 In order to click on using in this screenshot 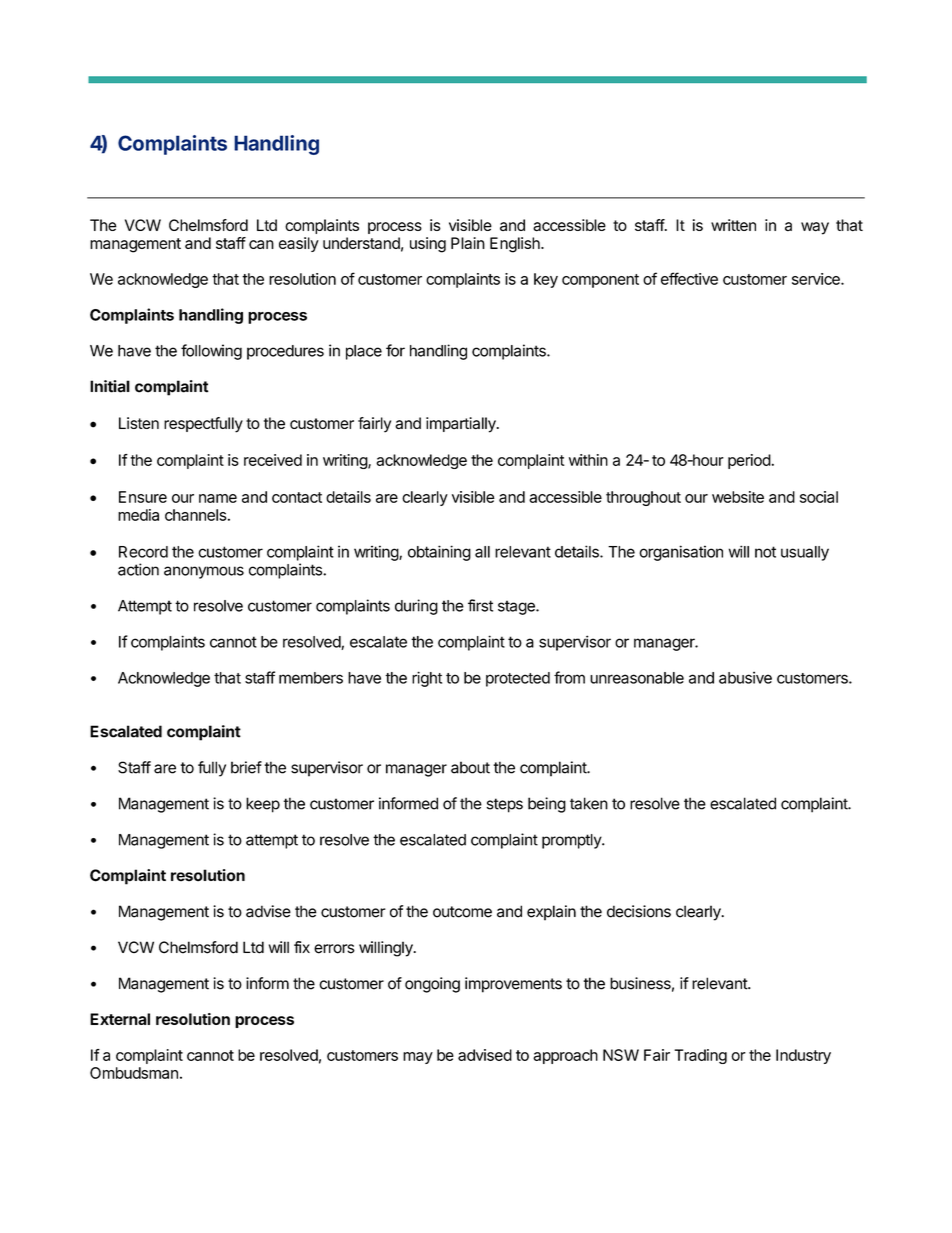, I will do `click(428, 245)`.
